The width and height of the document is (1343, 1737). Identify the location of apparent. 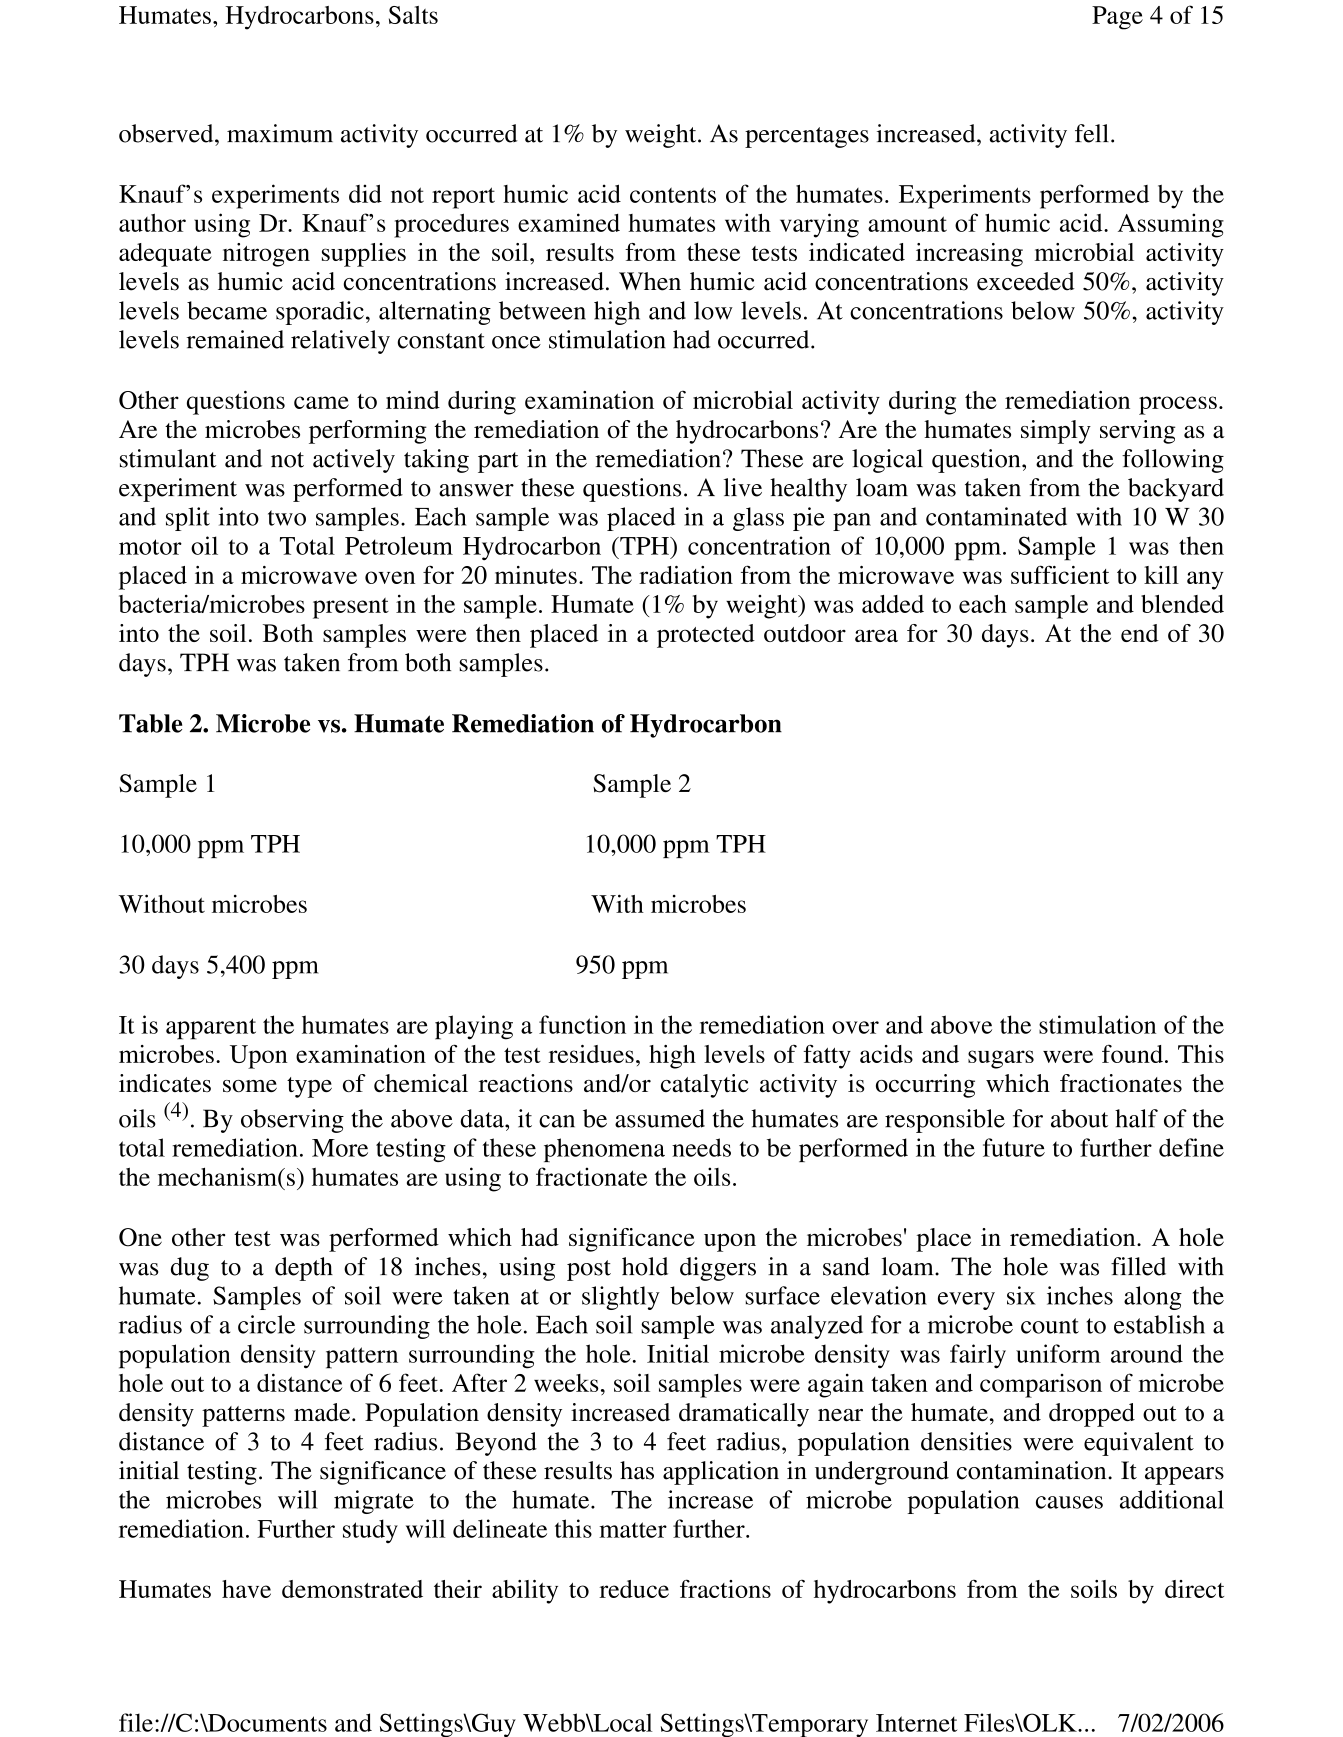
(211, 1029).
